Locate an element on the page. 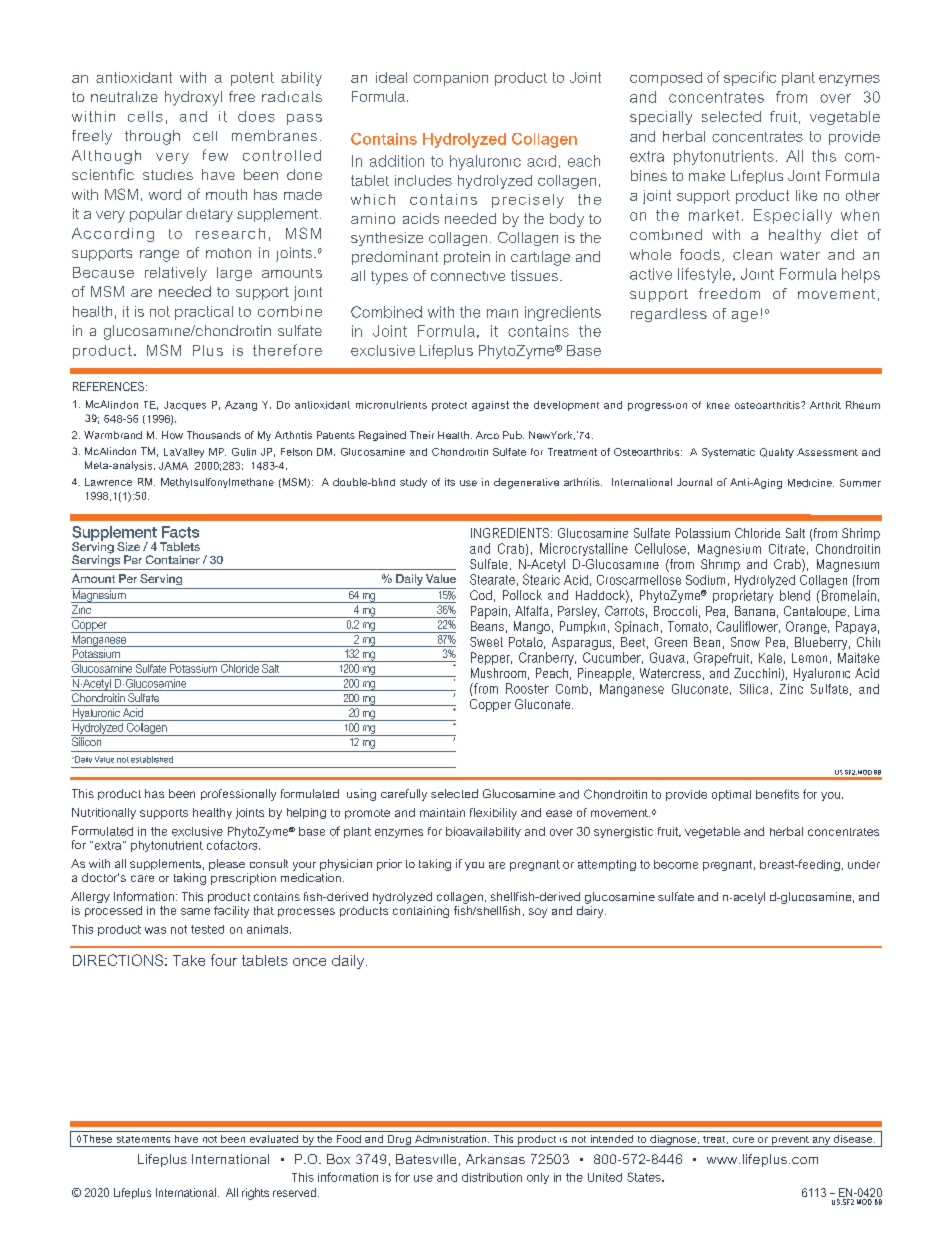  rights is located at coordinates (255, 1194).
